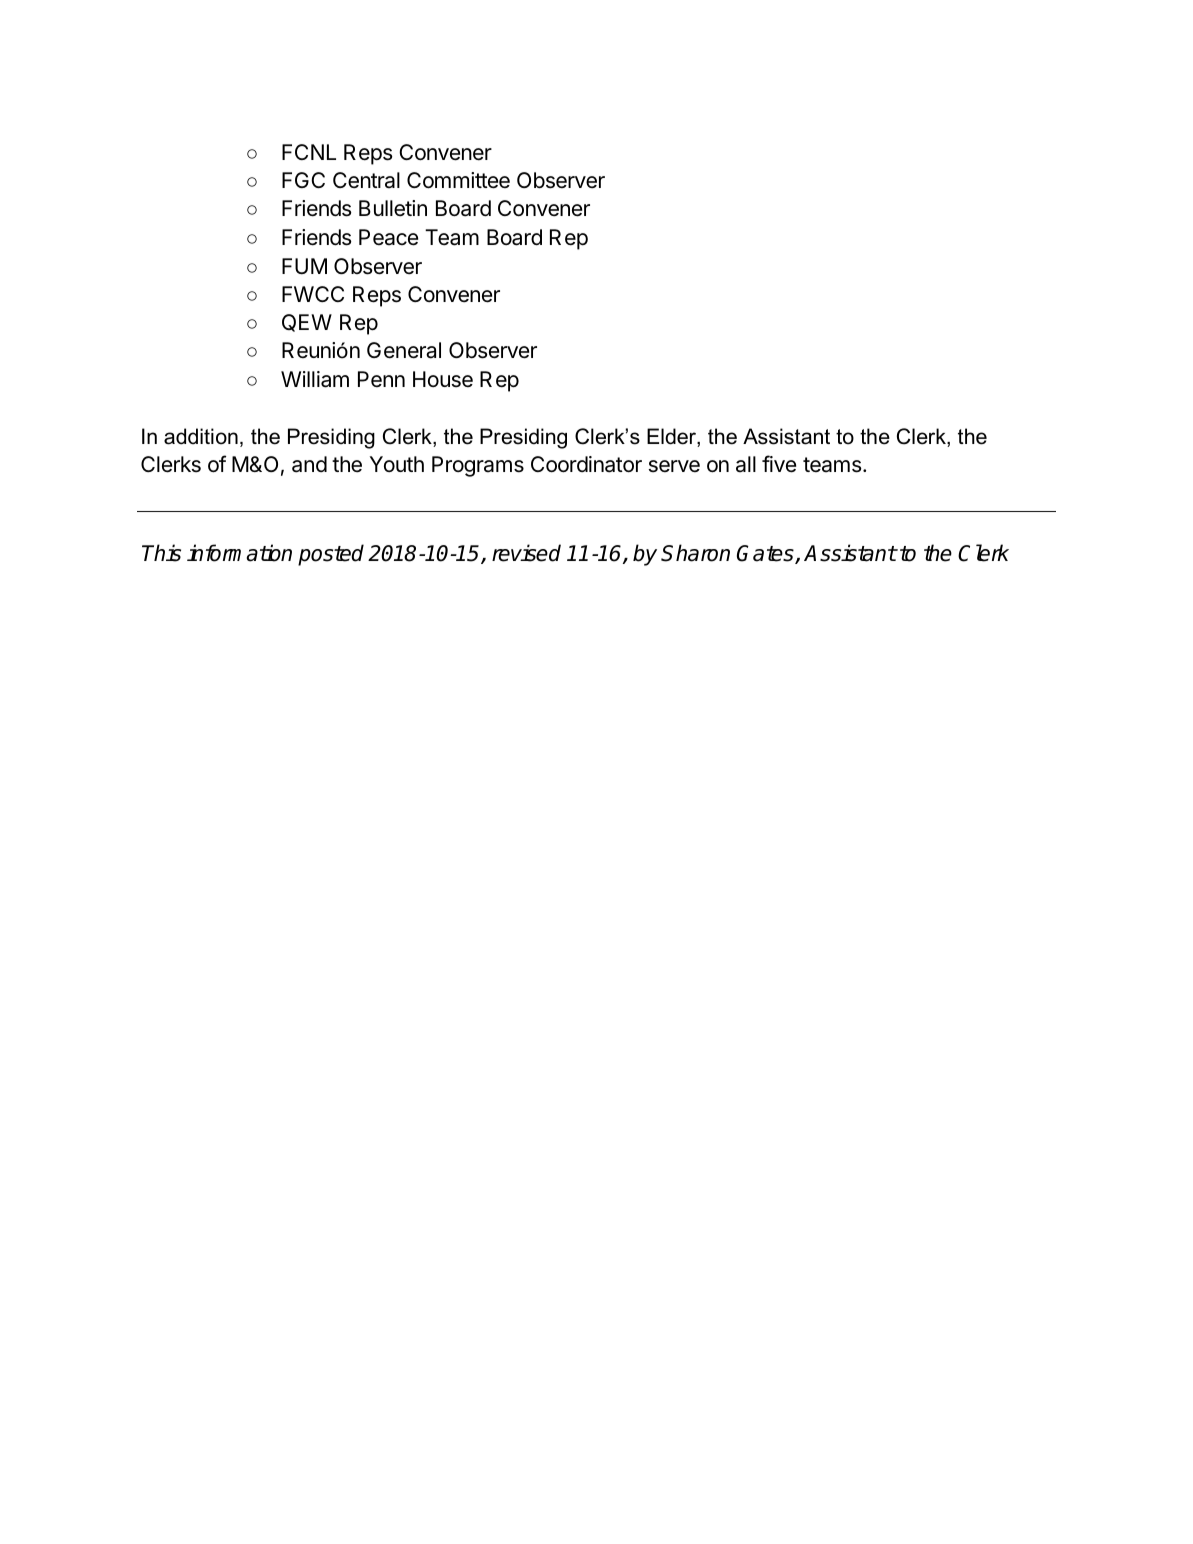 The image size is (1193, 1544). Describe the element at coordinates (458, 180) in the document. I see `Committee` at that location.
